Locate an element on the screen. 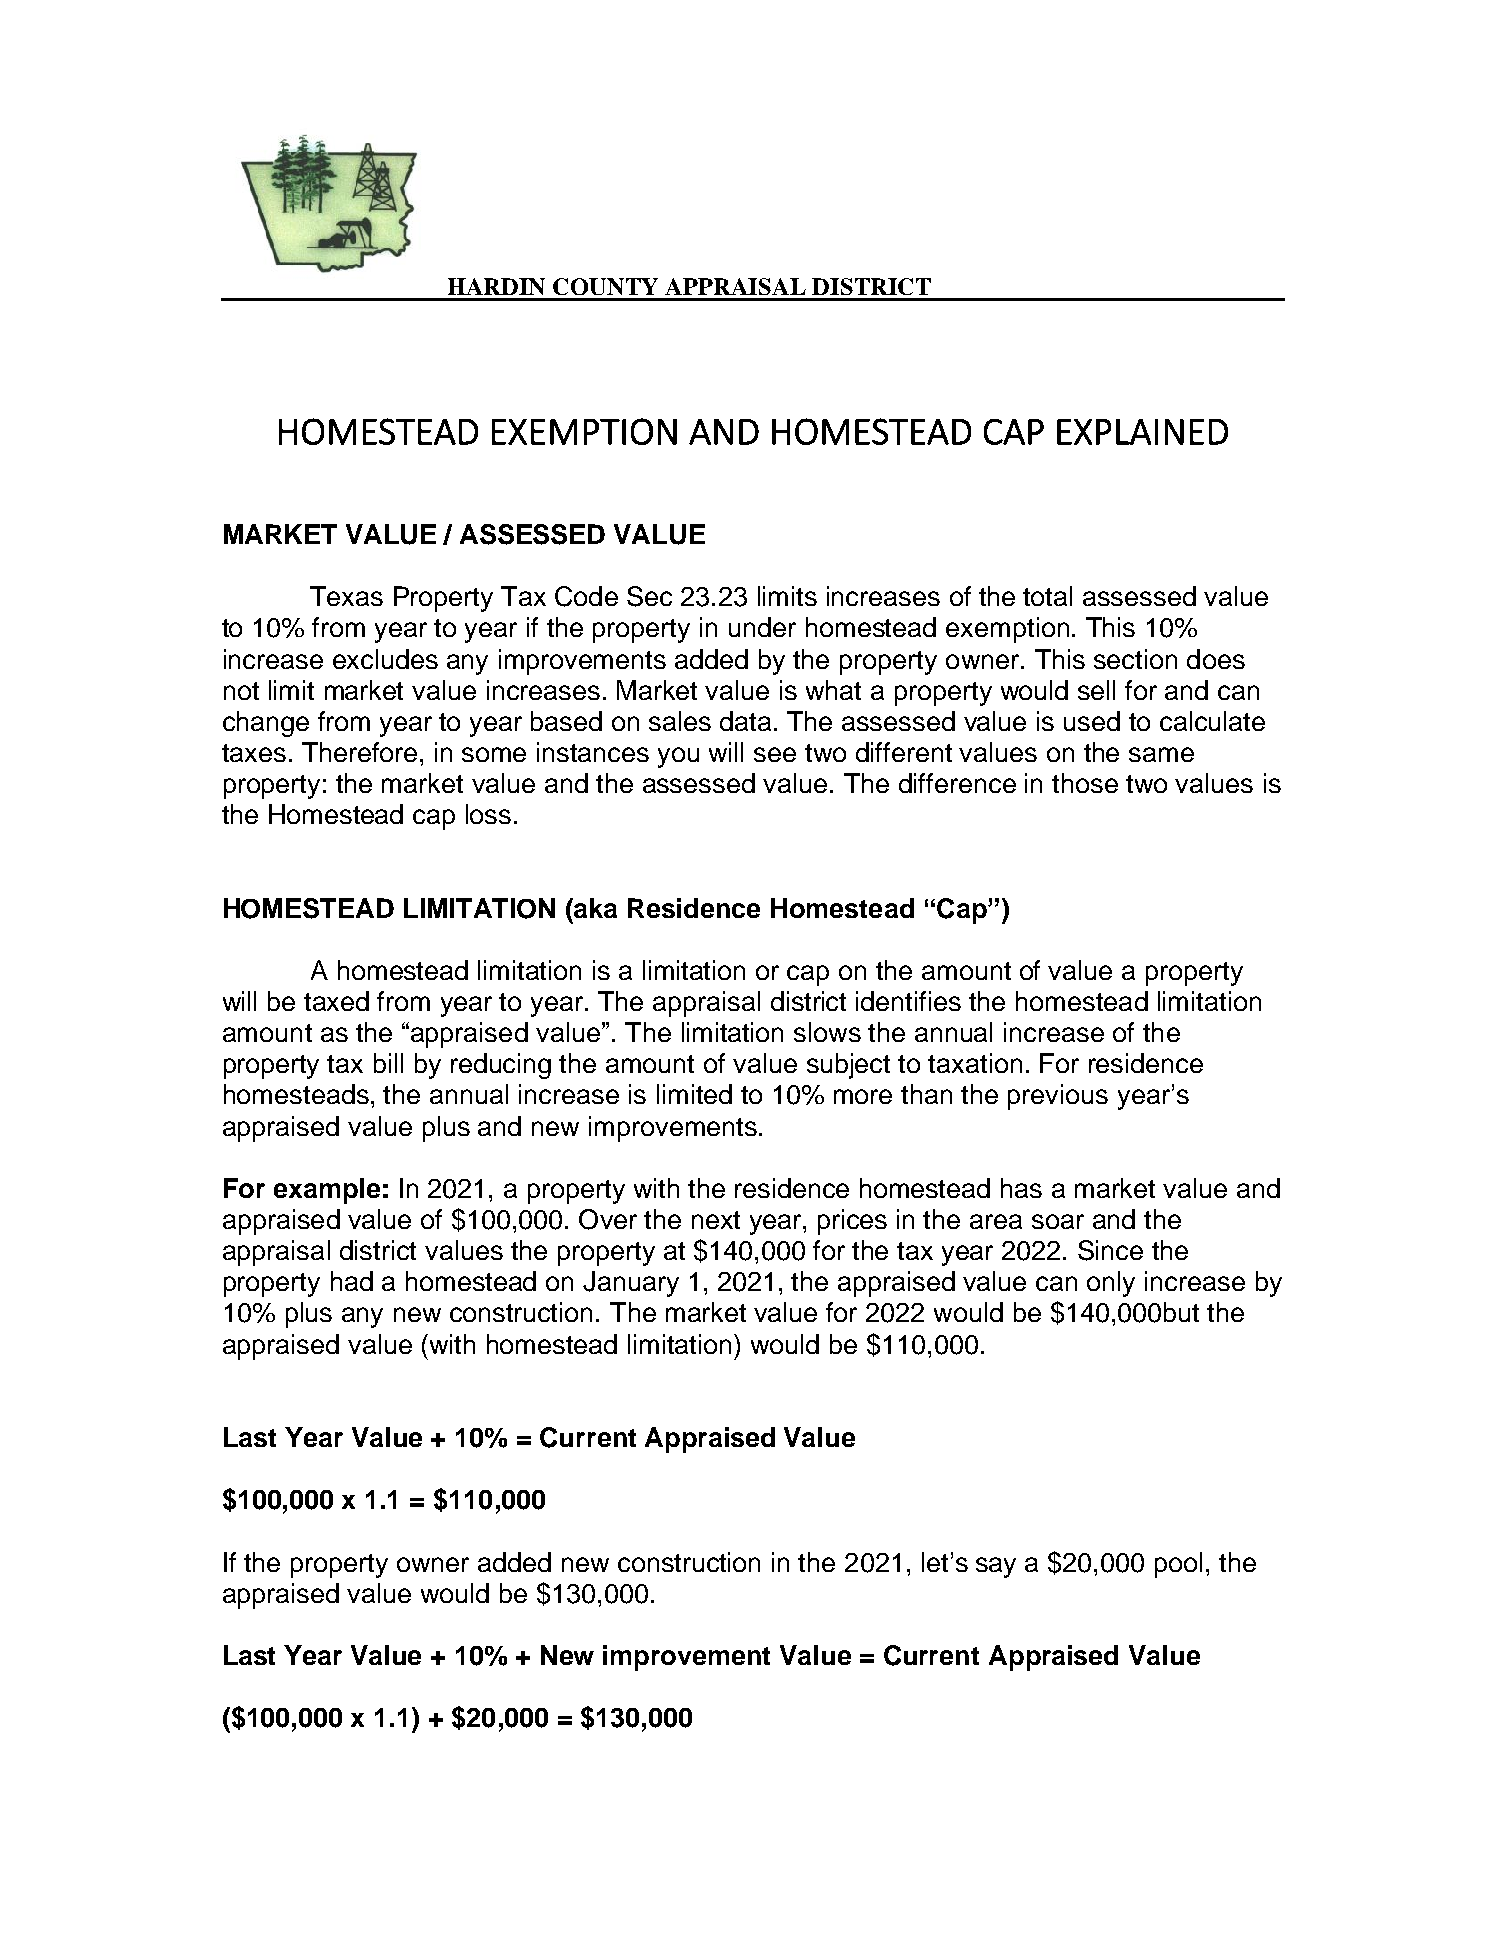 Image resolution: width=1506 pixels, height=1949 pixels. EXPLAINED is located at coordinates (1142, 432).
